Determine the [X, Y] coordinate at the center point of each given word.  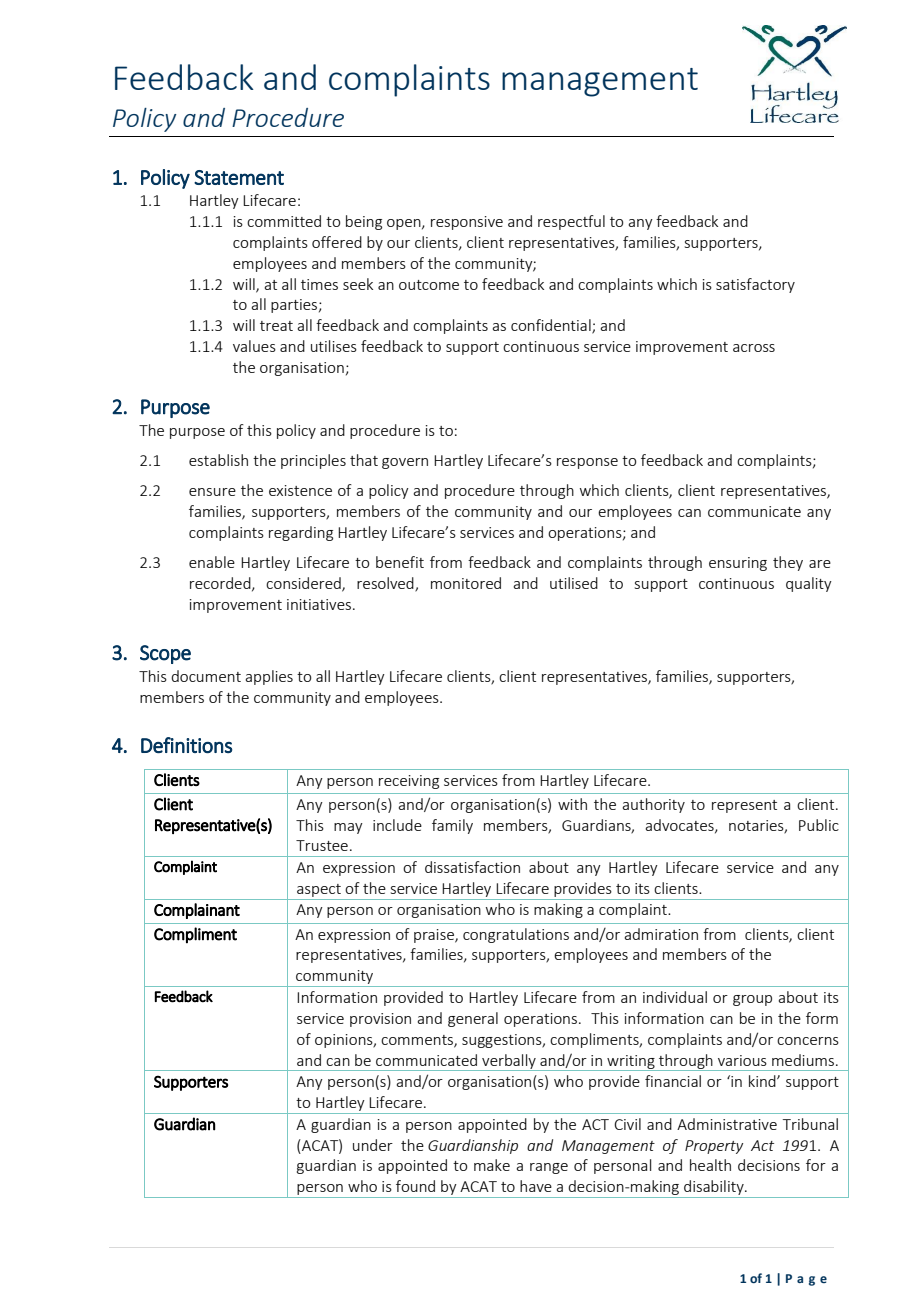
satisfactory [755, 285]
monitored [466, 583]
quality [809, 584]
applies [269, 677]
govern [405, 463]
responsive [467, 223]
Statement [239, 177]
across [754, 348]
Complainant [197, 911]
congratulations [516, 935]
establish [218, 460]
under [373, 1145]
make [492, 1165]
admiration [661, 934]
